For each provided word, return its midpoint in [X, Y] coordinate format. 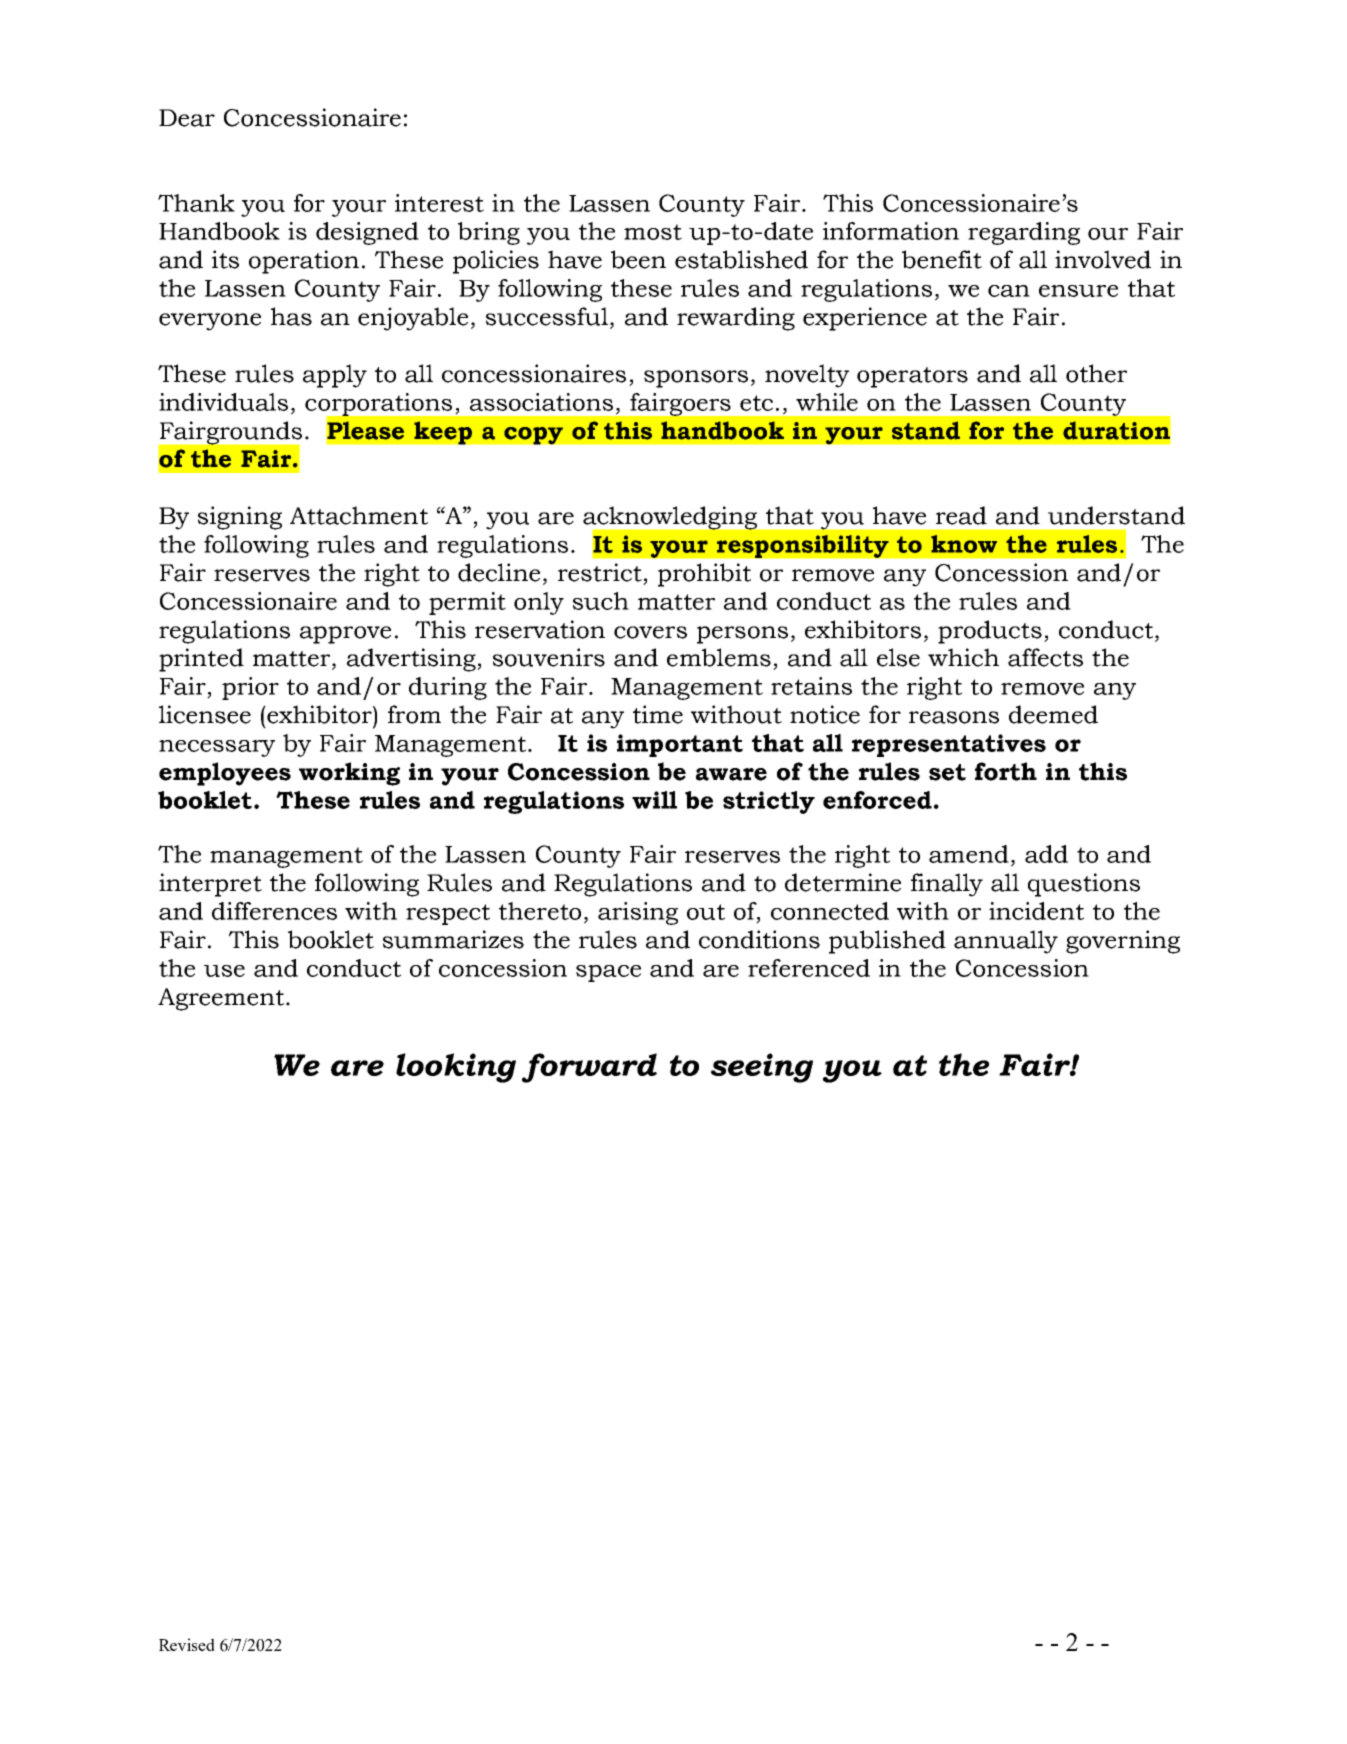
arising [638, 913]
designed [367, 233]
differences [274, 911]
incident [1036, 911]
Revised [187, 1644]
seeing [762, 1068]
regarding [1024, 233]
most [653, 232]
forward [589, 1068]
